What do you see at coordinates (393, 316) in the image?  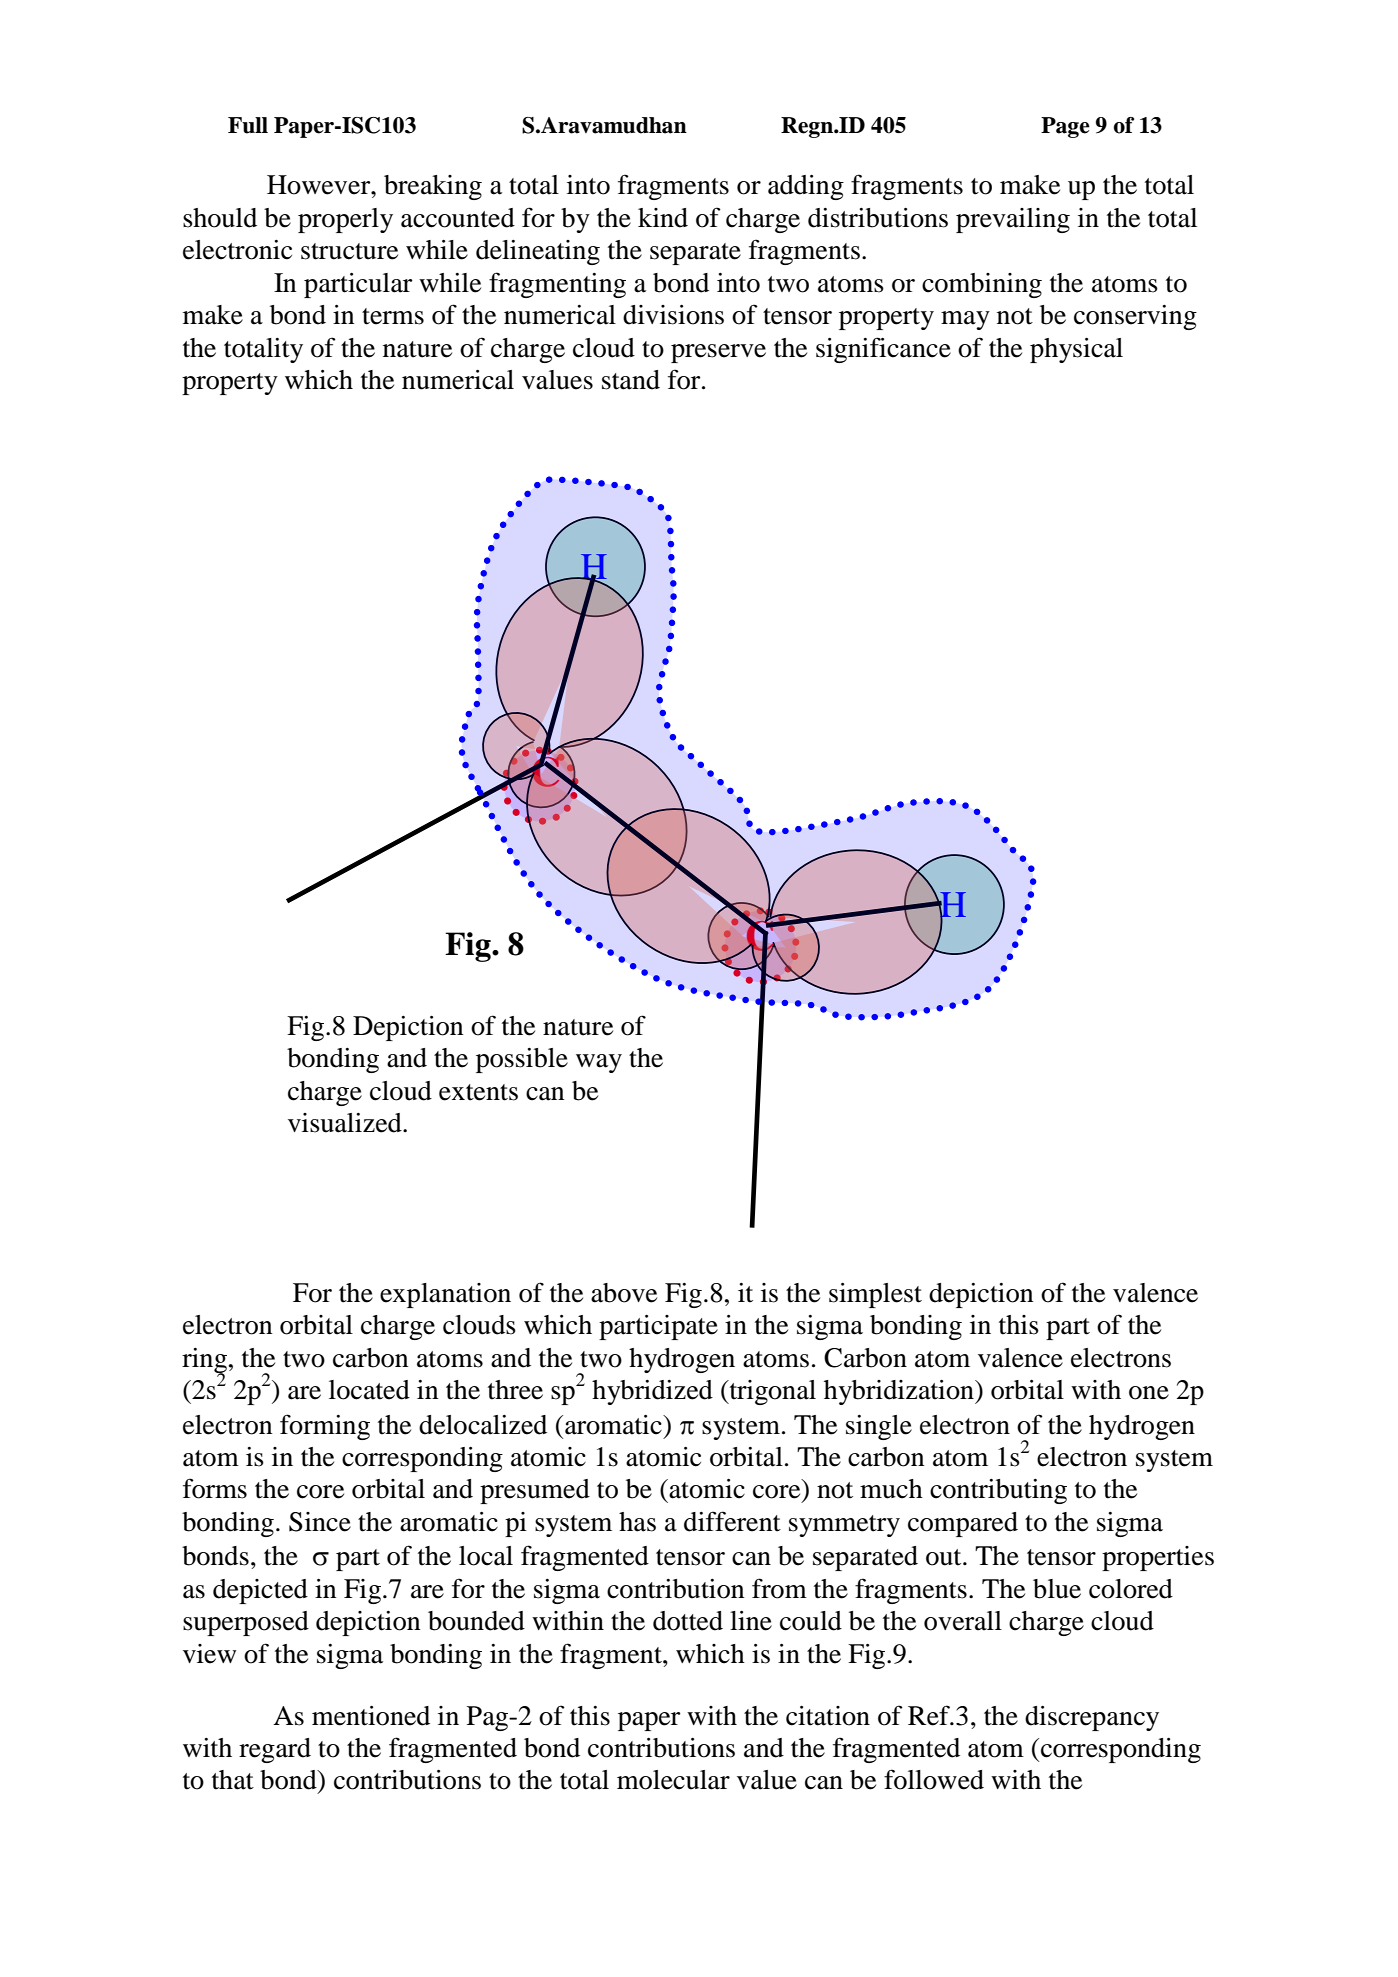 I see `terms` at bounding box center [393, 316].
